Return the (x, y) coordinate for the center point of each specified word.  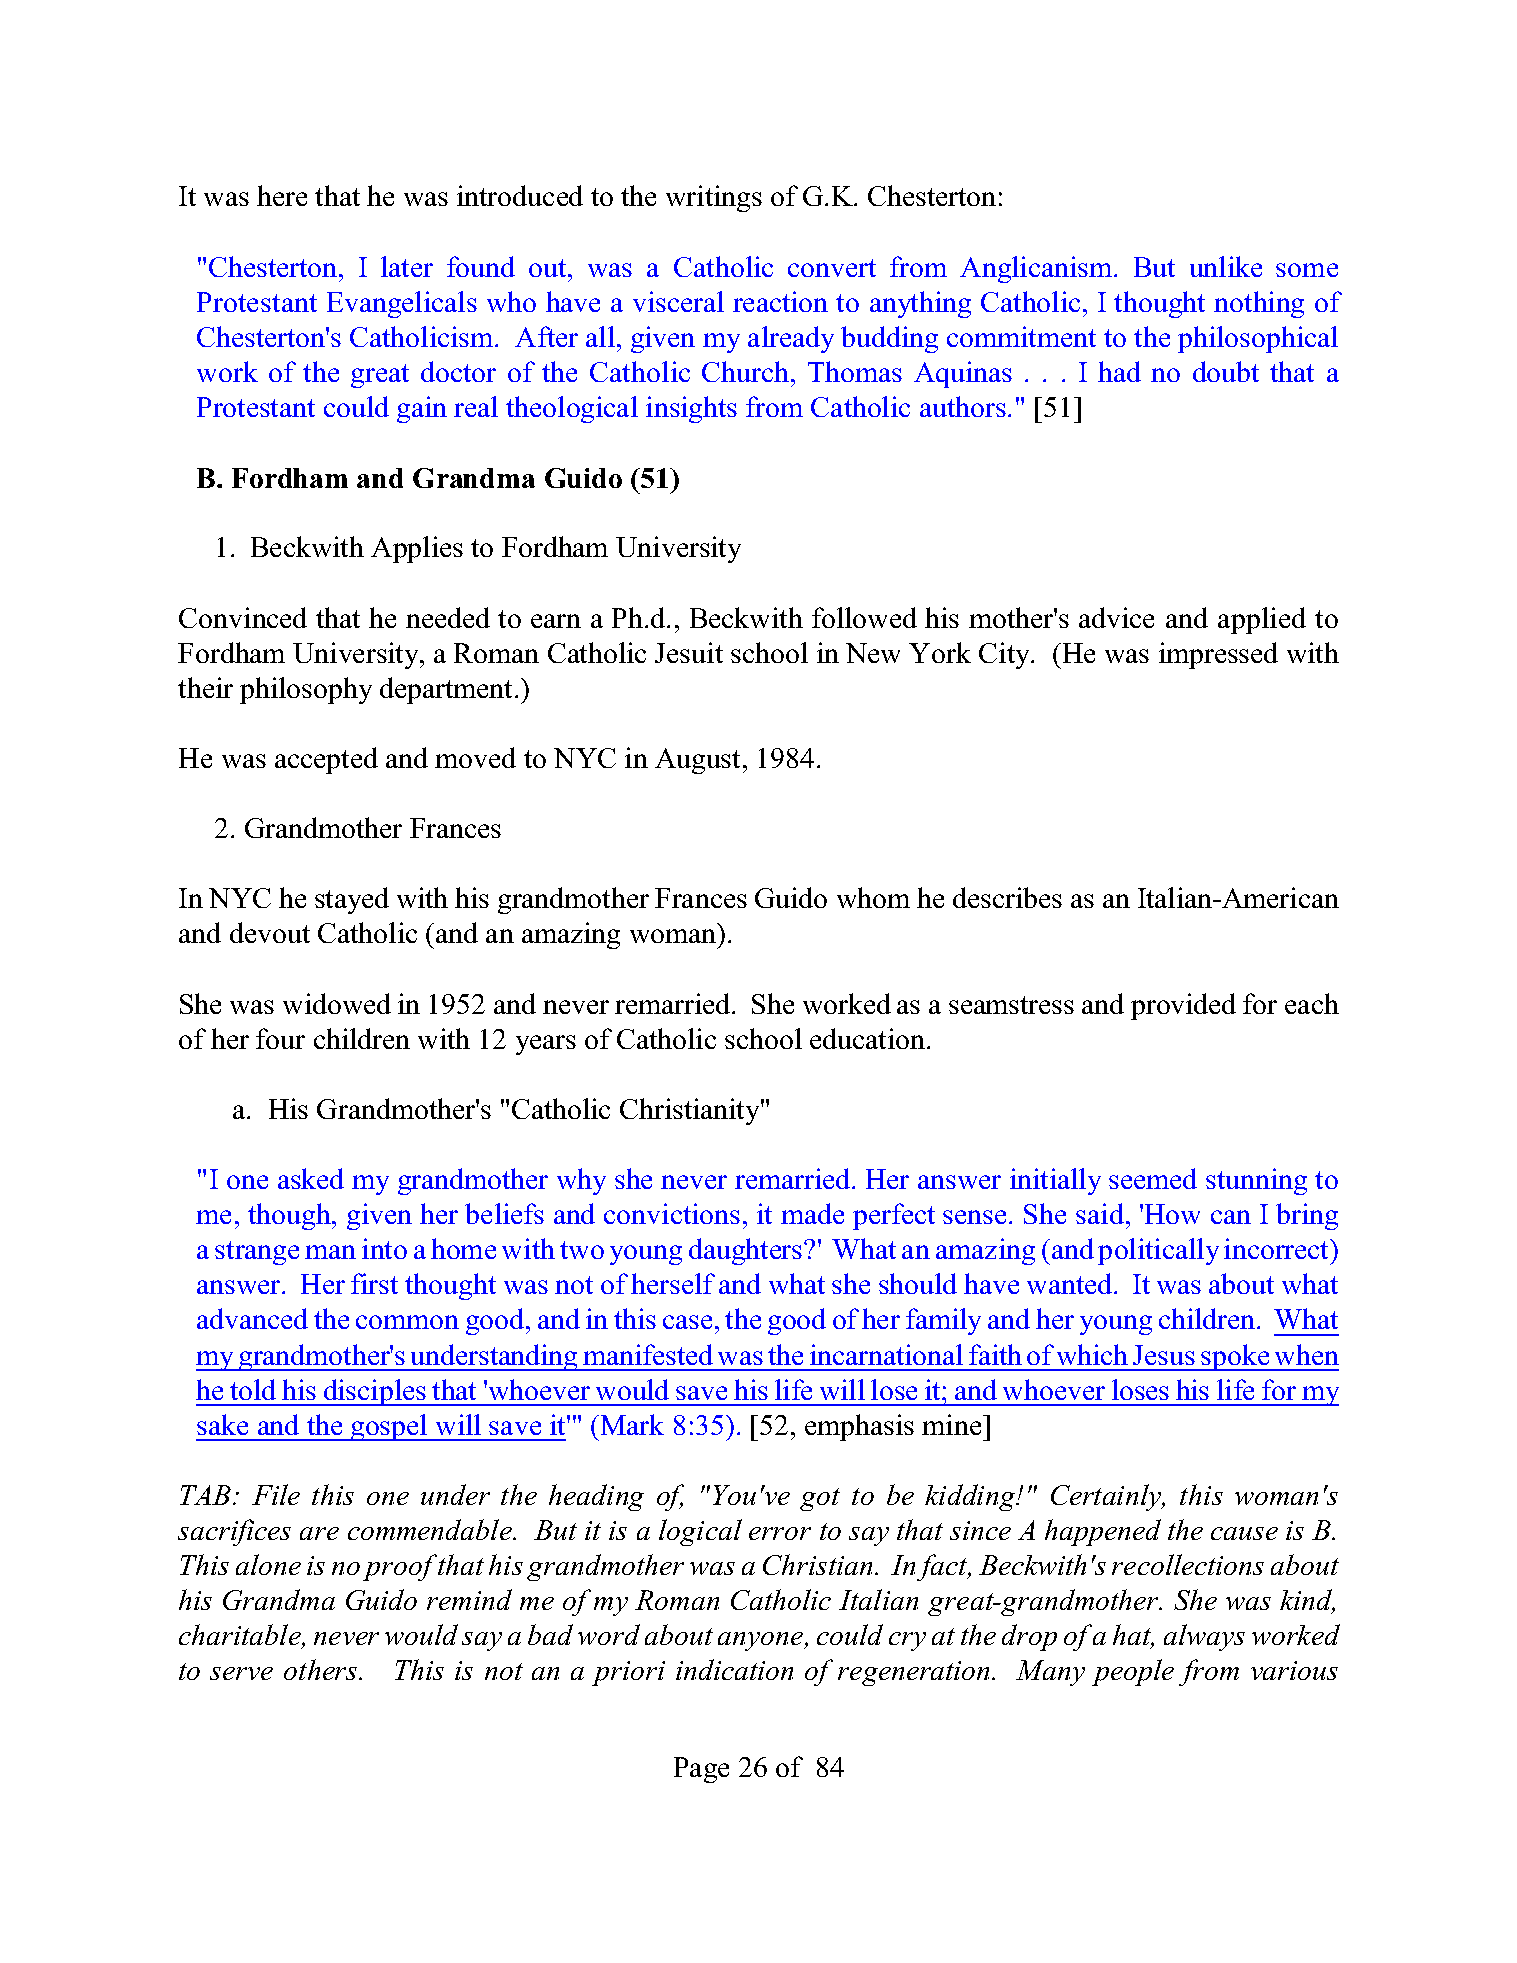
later (407, 266)
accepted (326, 760)
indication (734, 1669)
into (384, 1248)
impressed (1218, 655)
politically (1158, 1251)
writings (714, 198)
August (697, 761)
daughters (745, 1251)
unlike (1226, 266)
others (322, 1669)
